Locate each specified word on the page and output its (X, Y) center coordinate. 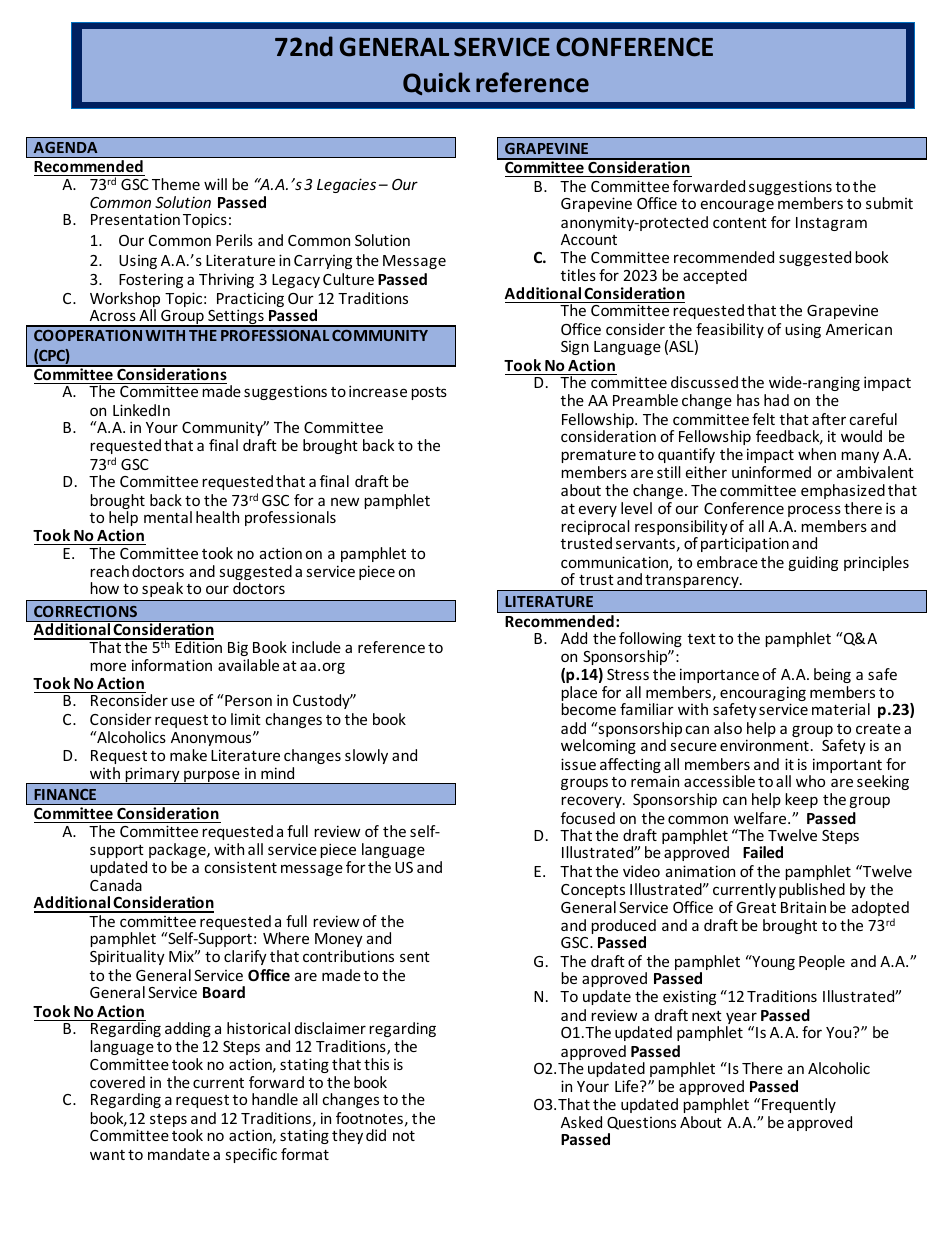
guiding (813, 563)
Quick (436, 83)
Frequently (799, 1105)
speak (162, 589)
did (376, 1135)
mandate (179, 1154)
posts (429, 393)
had (776, 400)
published (812, 890)
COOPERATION (88, 335)
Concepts (593, 891)
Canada (116, 885)
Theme (176, 184)
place (579, 695)
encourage (737, 206)
